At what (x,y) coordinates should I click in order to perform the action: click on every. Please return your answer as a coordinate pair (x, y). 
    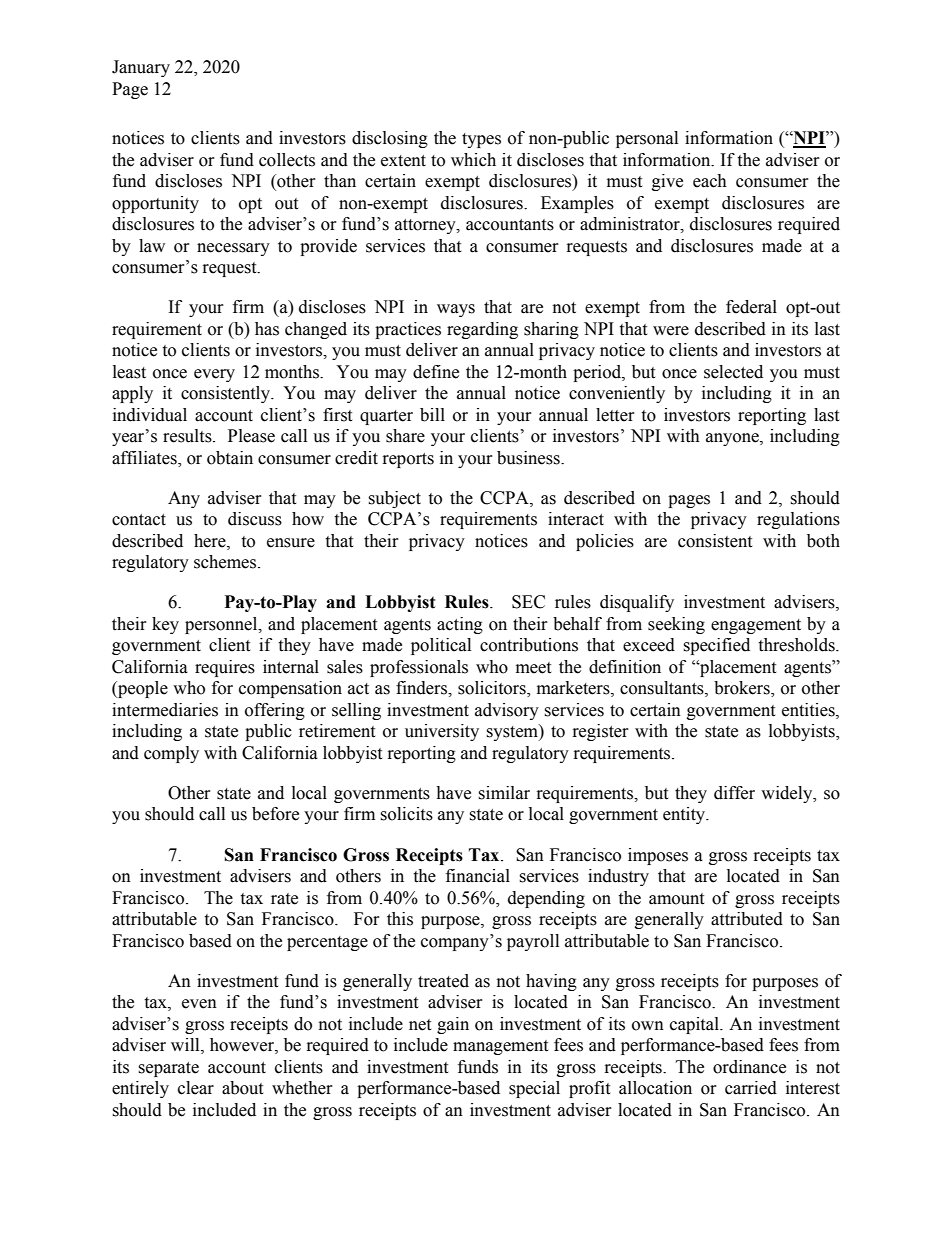
    Looking at the image, I should click on (214, 375).
